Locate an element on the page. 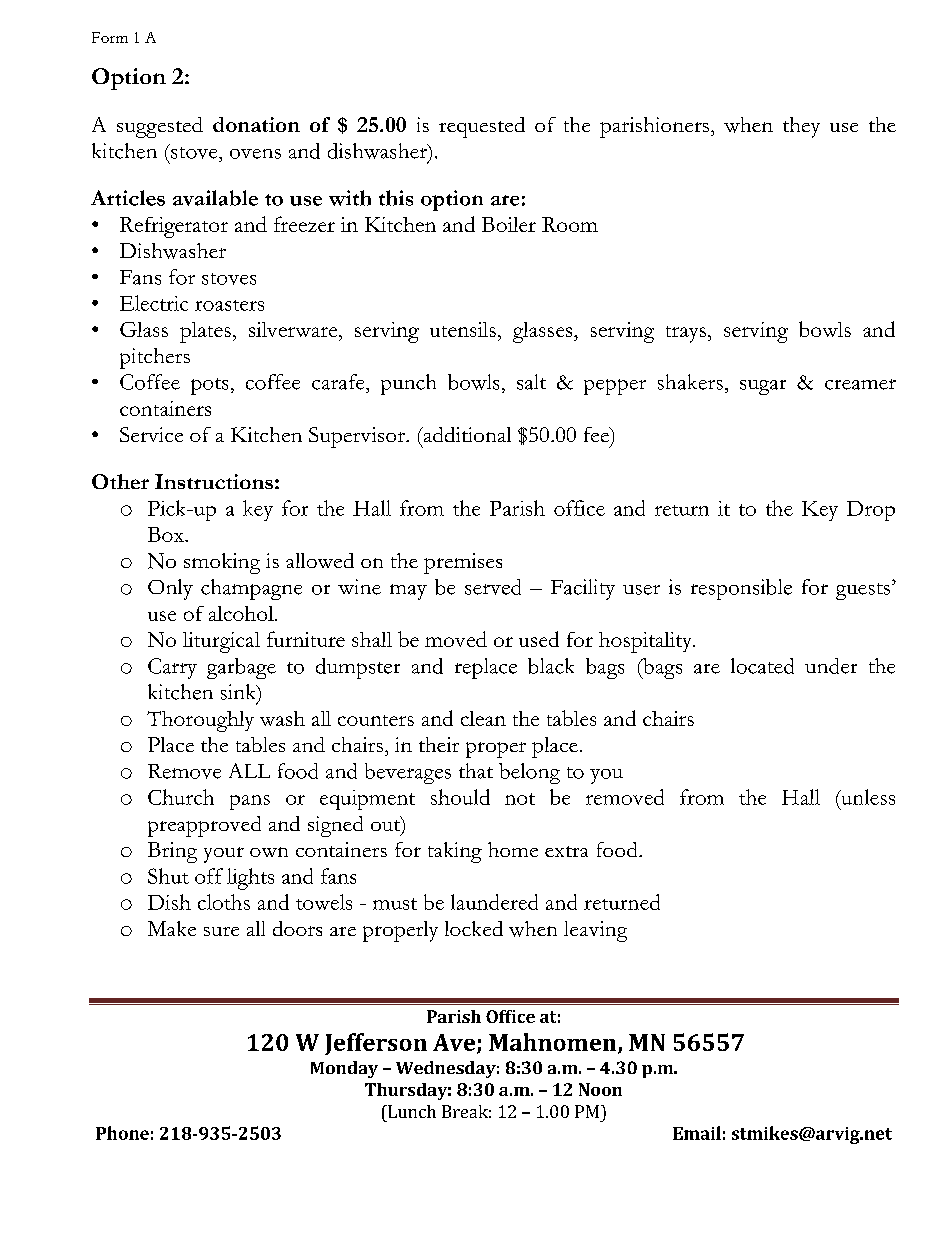  utensils is located at coordinates (463, 329).
